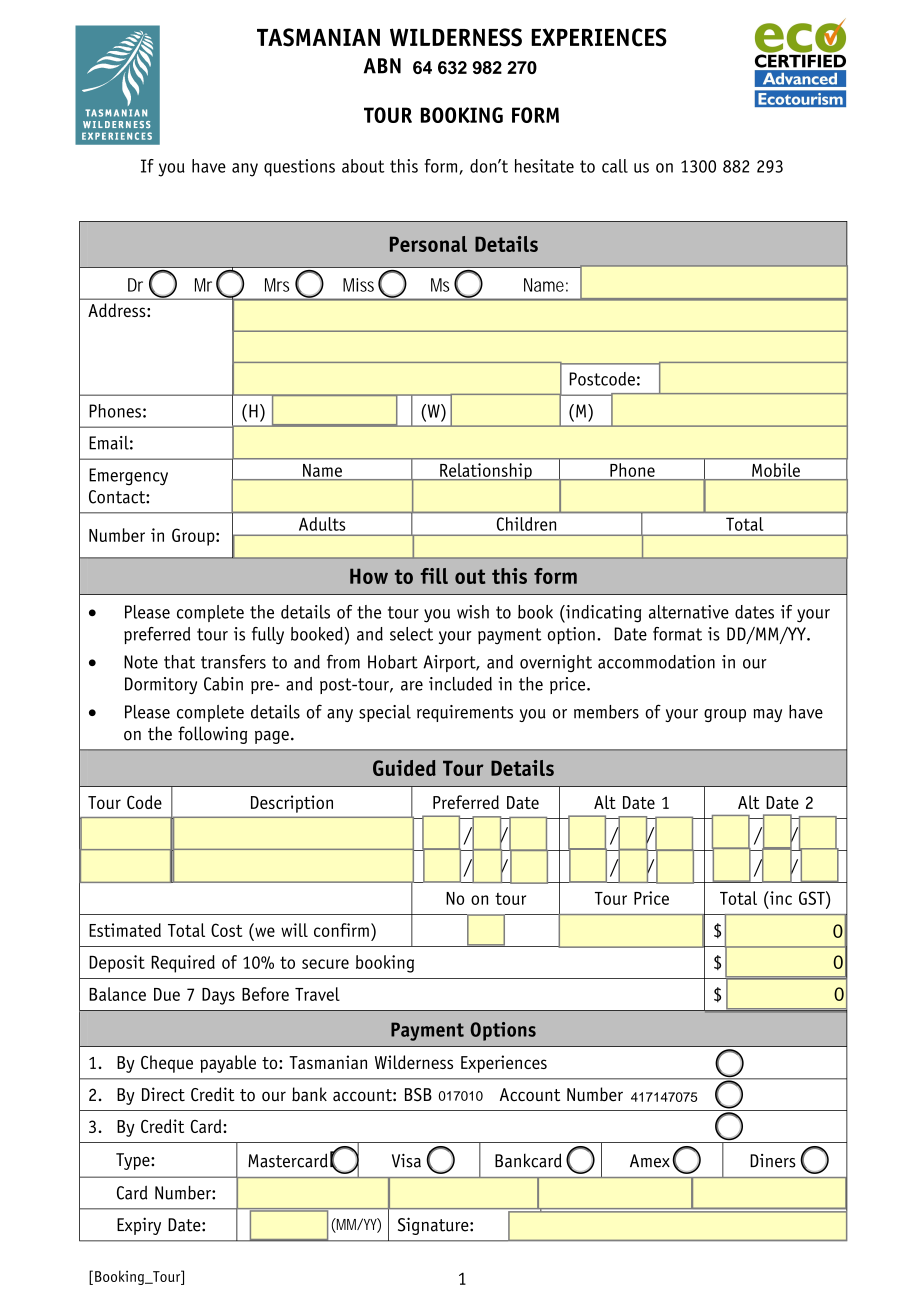  What do you see at coordinates (404, 768) in the image?
I see `Guided` at bounding box center [404, 768].
